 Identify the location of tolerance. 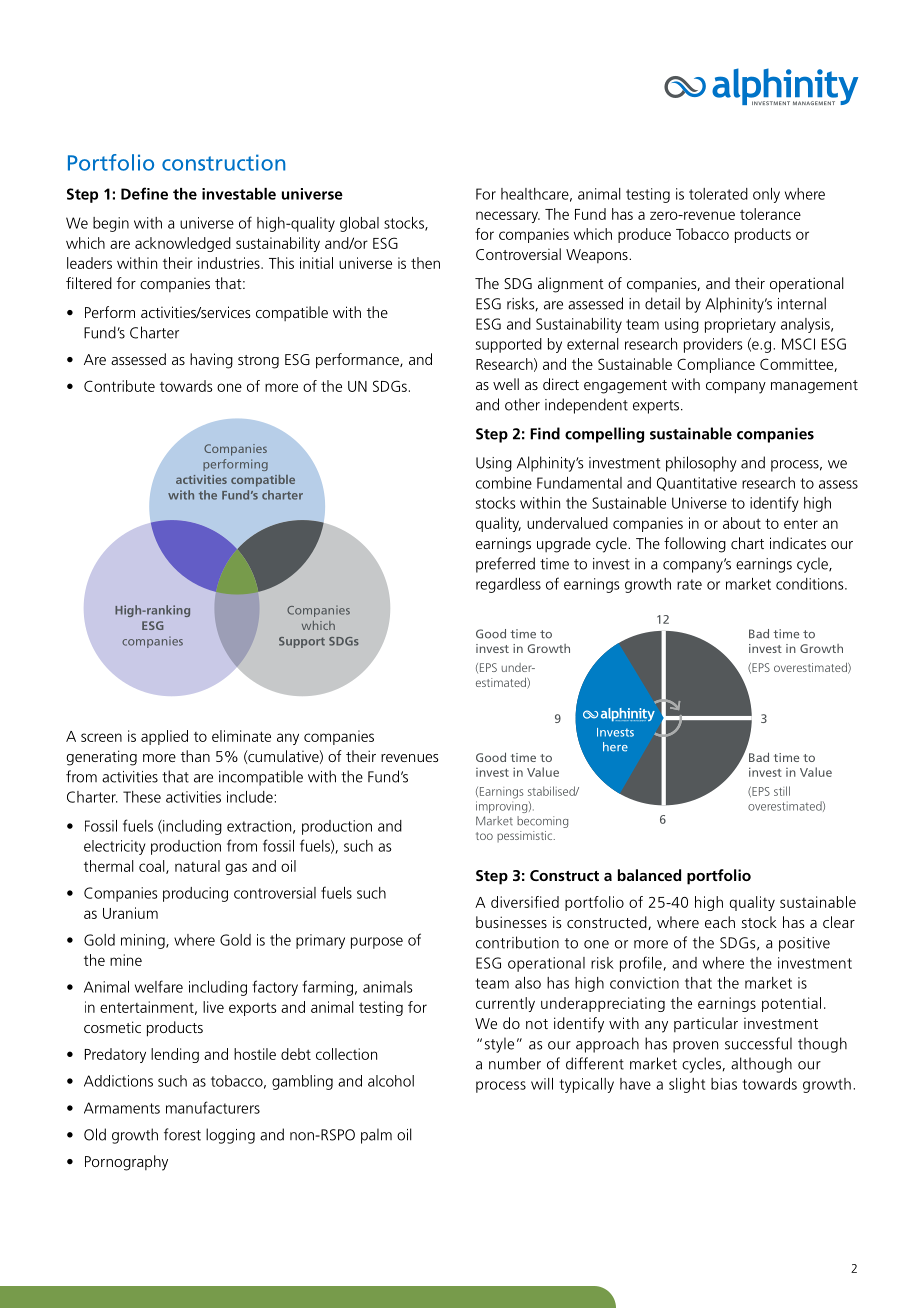
(770, 214).
